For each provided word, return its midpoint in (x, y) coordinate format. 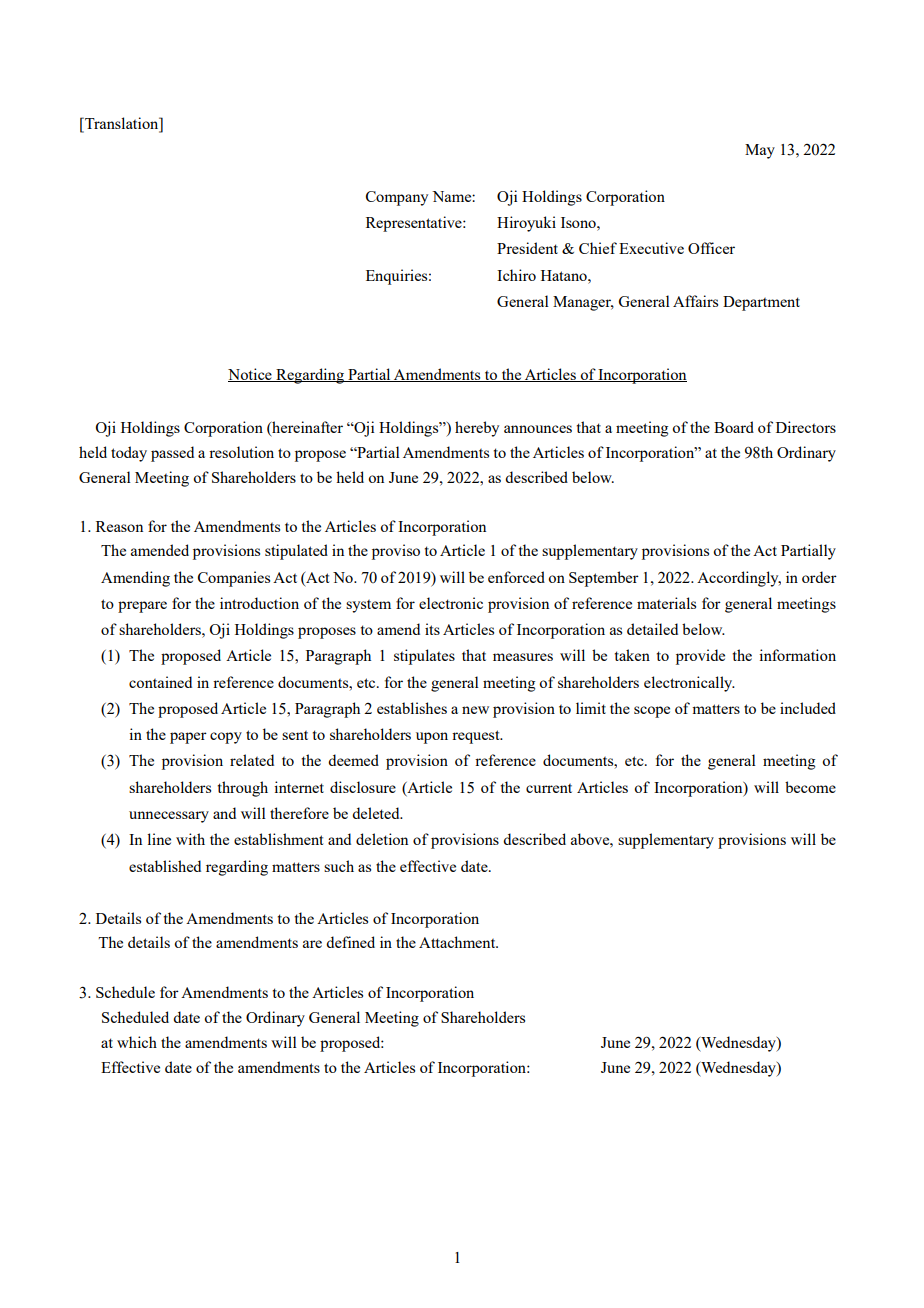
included (808, 708)
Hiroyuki (526, 224)
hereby (477, 429)
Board (734, 427)
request (477, 737)
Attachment (458, 942)
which (137, 1042)
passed (172, 454)
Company (397, 198)
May (760, 151)
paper (188, 738)
